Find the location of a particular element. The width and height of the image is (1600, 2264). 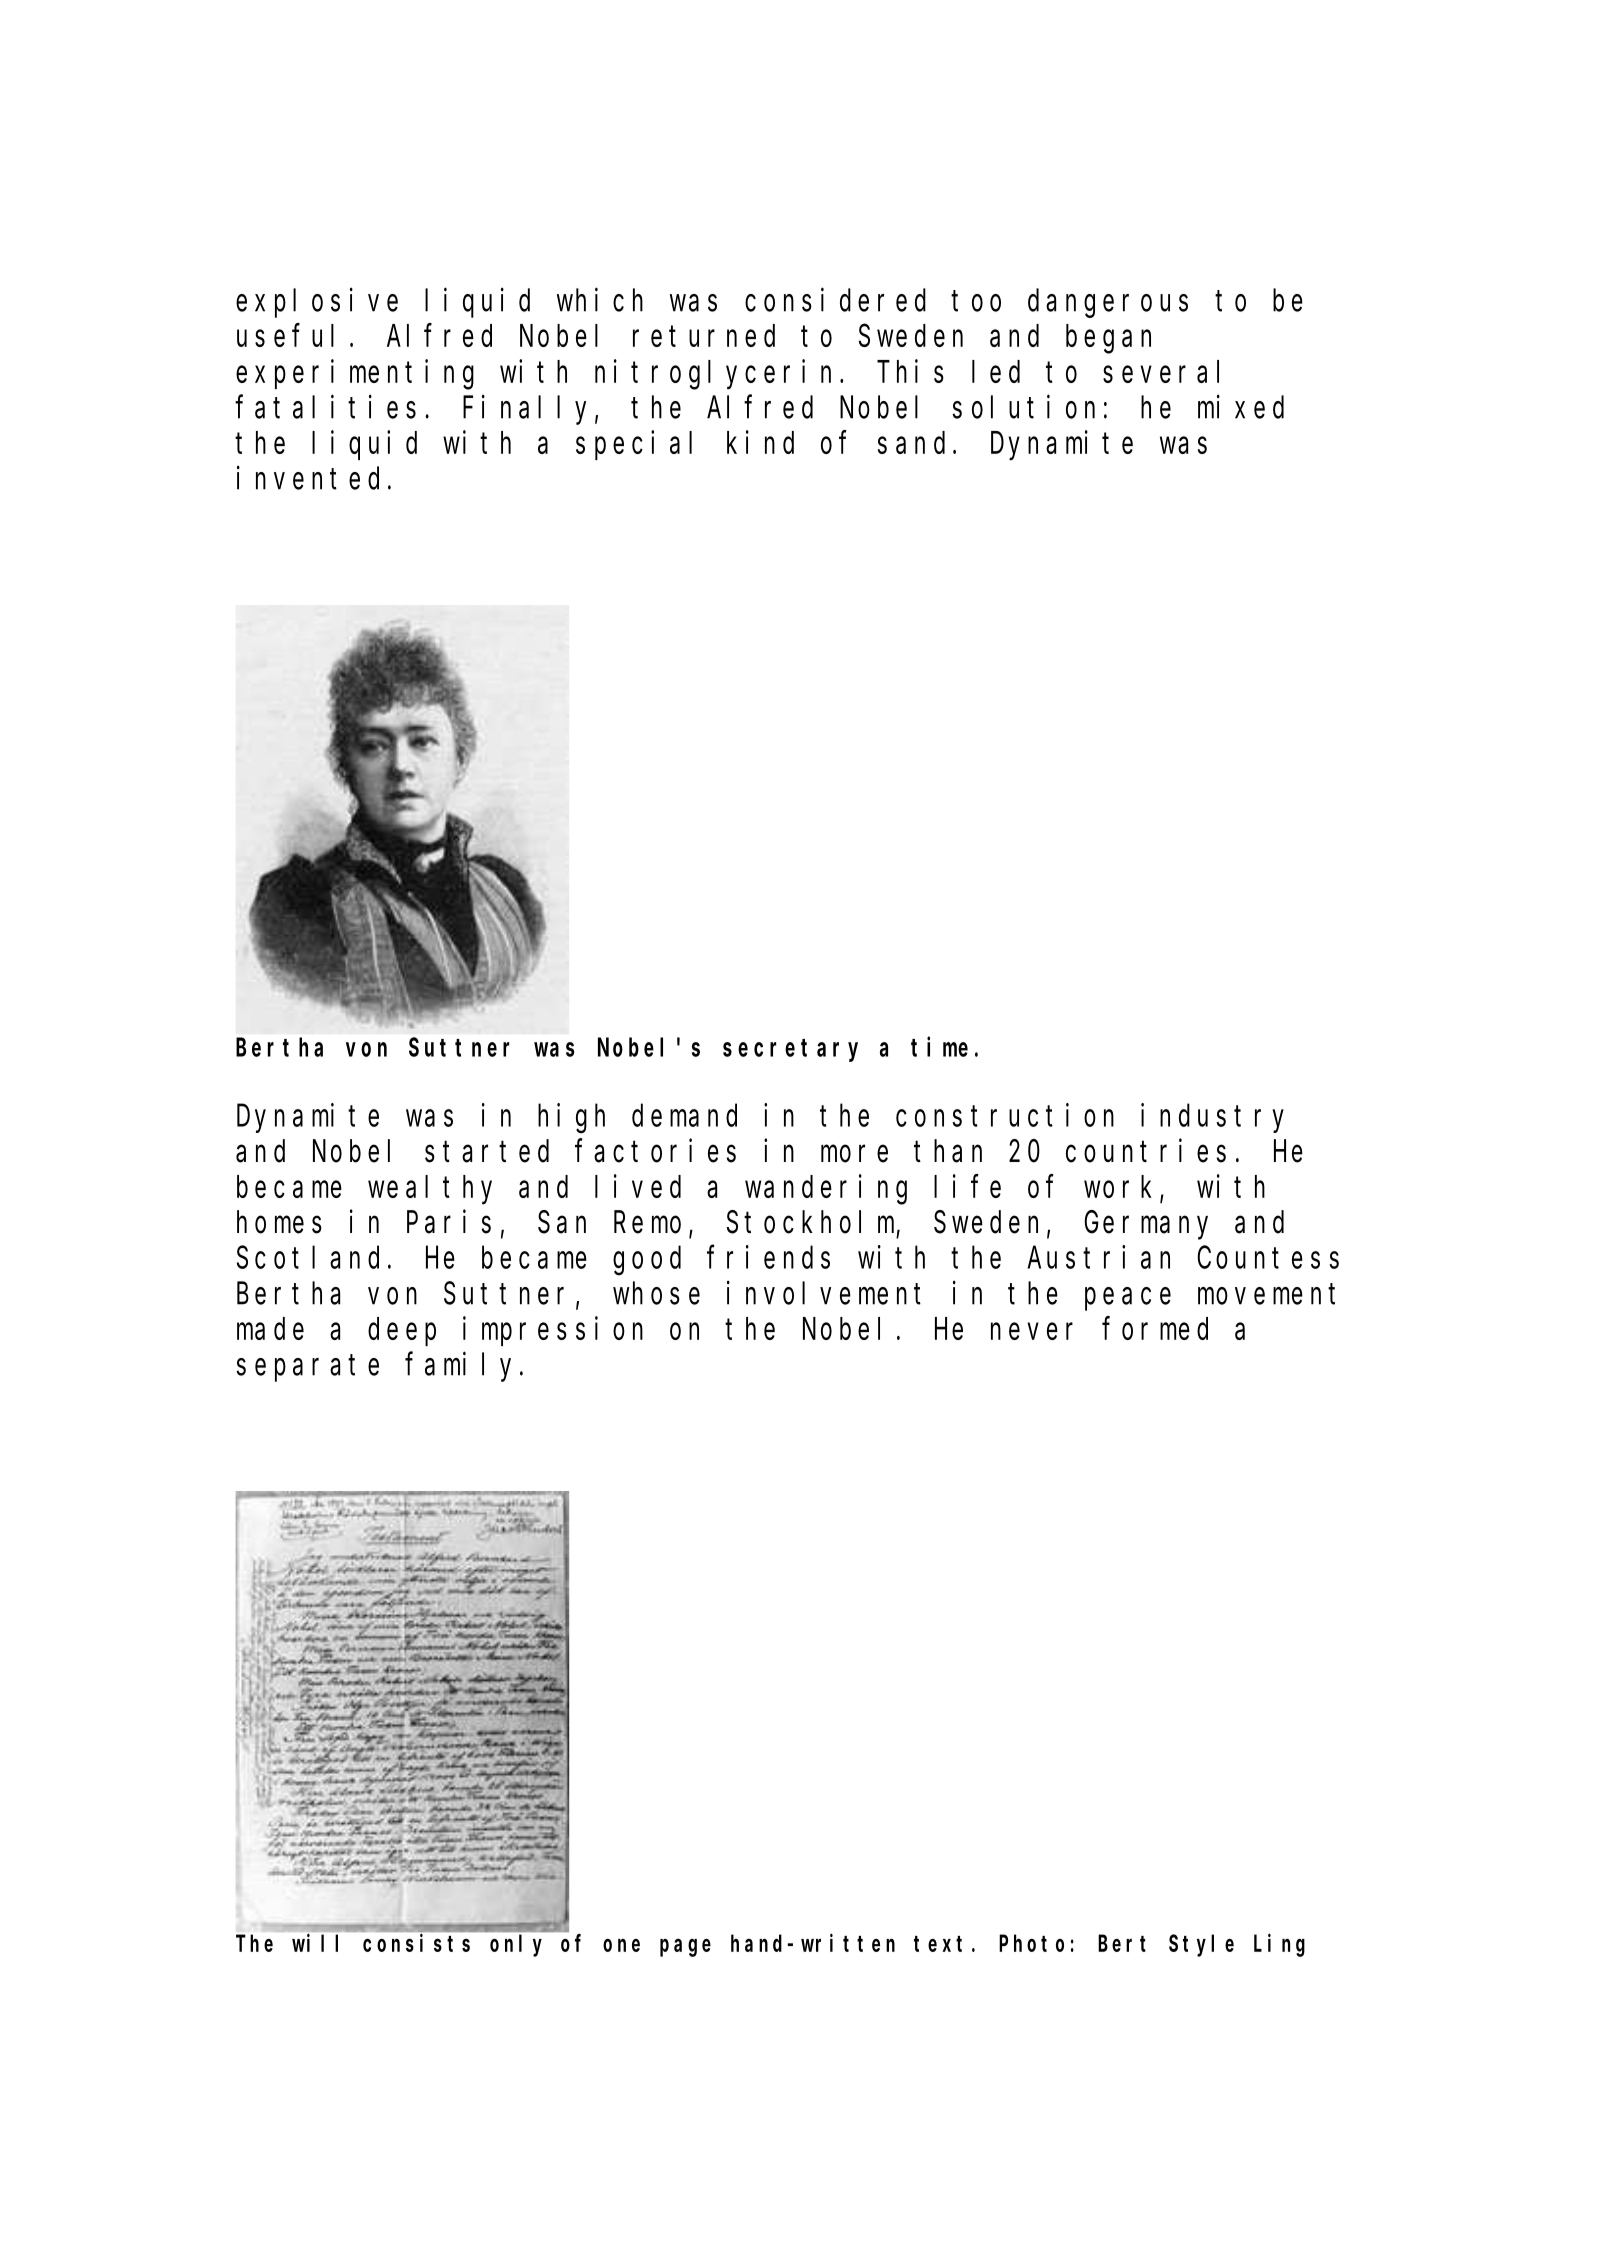

more is located at coordinates (854, 1154).
